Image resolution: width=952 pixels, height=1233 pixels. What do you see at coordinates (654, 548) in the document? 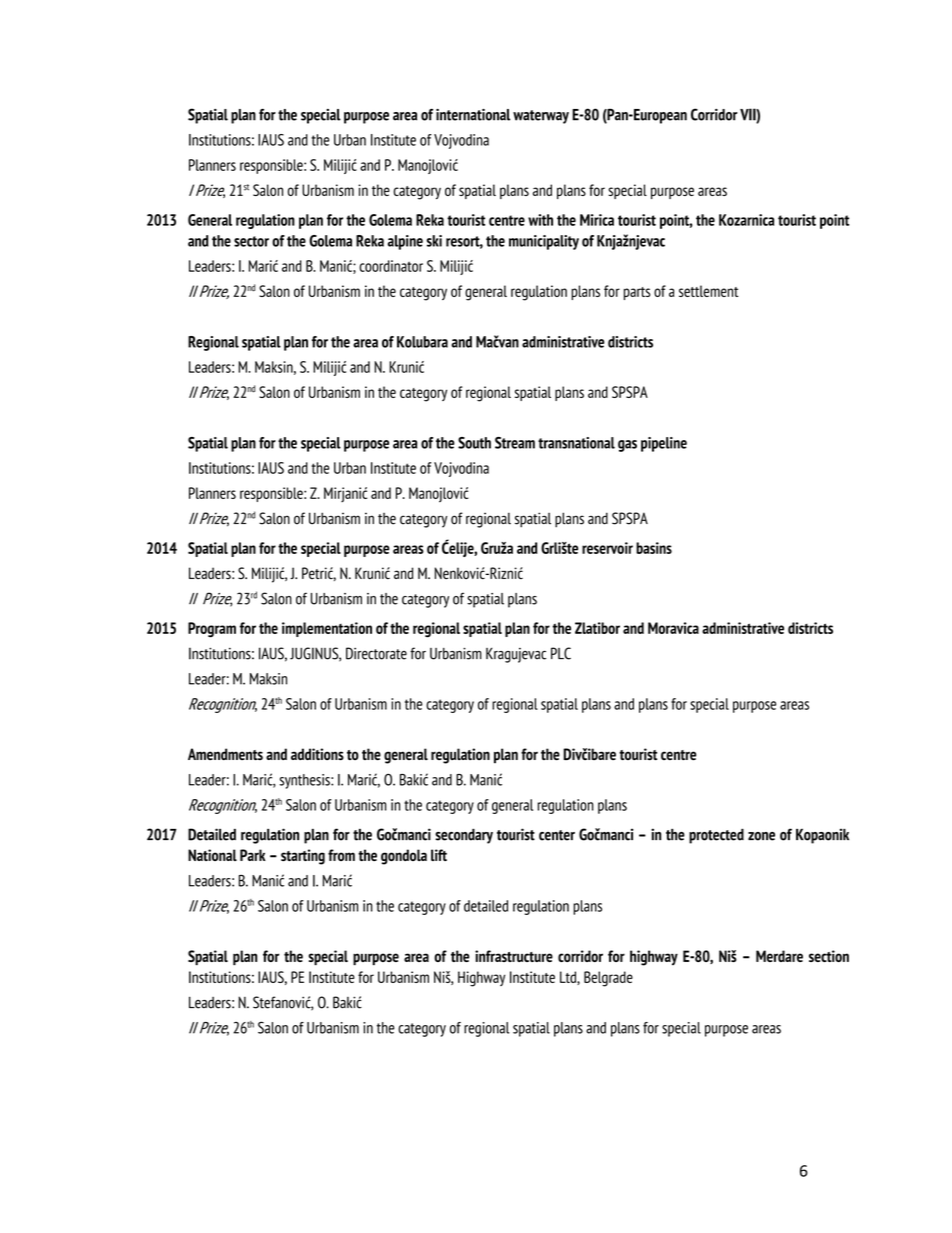
I see `basins` at bounding box center [654, 548].
